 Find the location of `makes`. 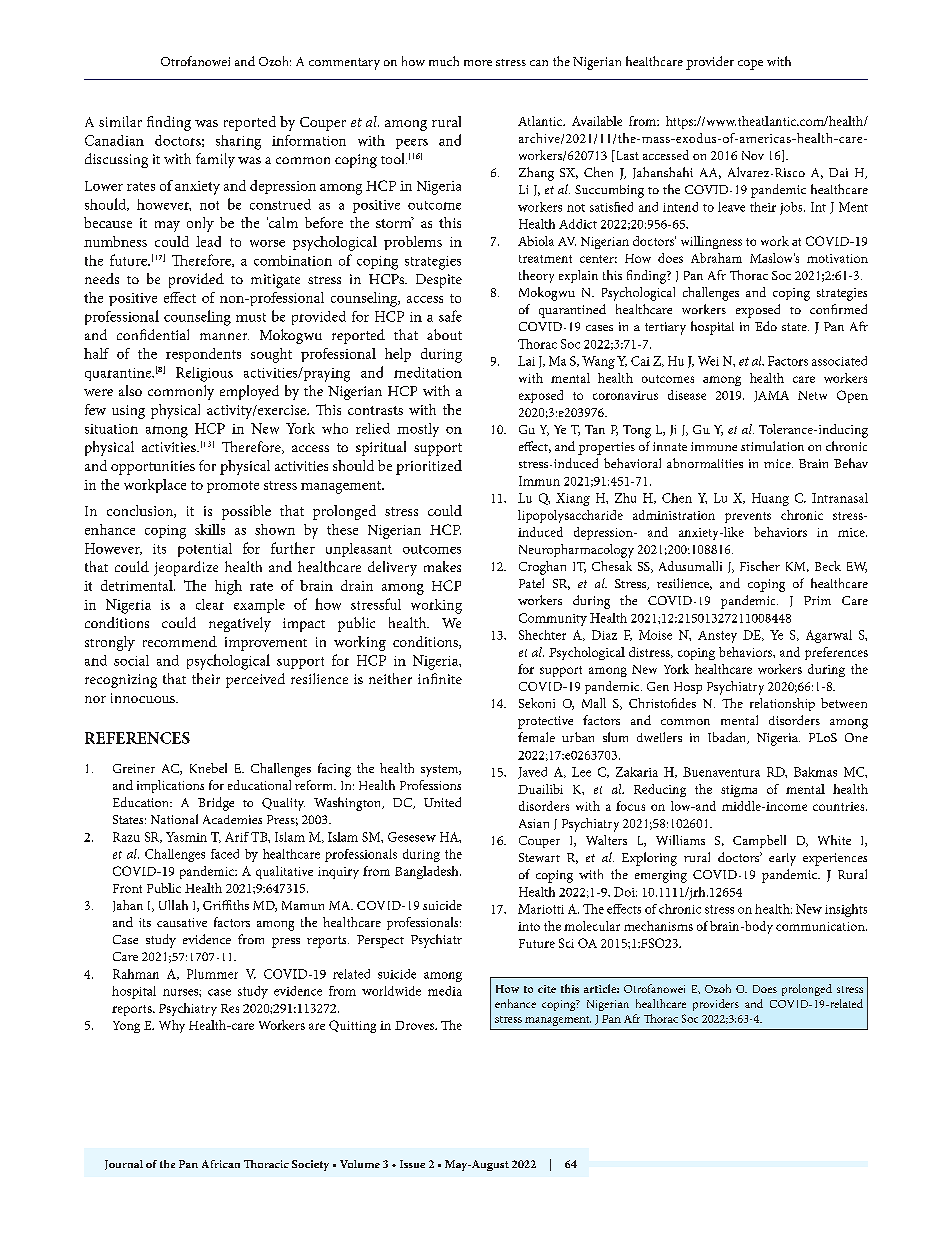

makes is located at coordinates (442, 566).
